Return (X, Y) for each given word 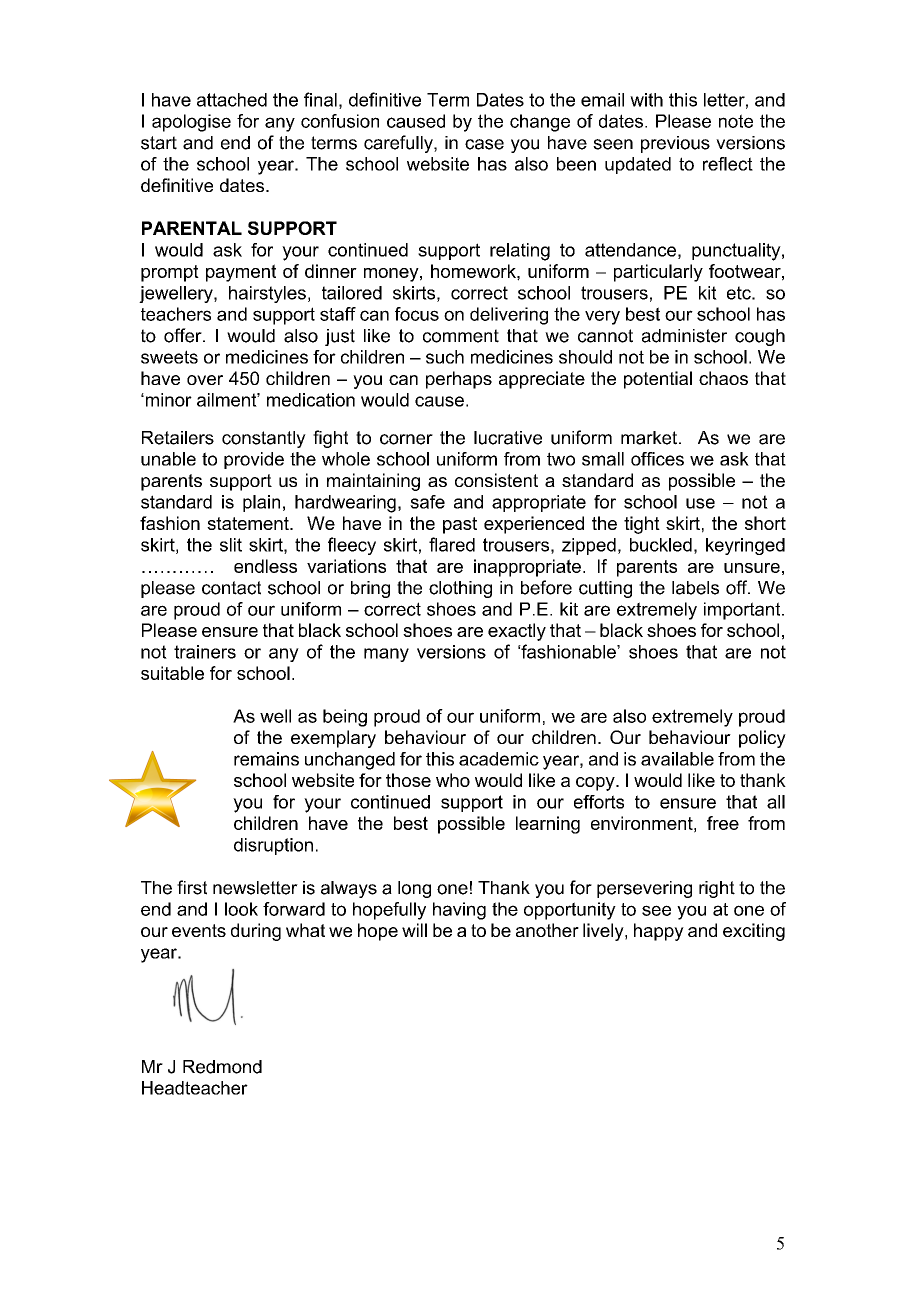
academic (499, 759)
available (677, 759)
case (484, 144)
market (650, 438)
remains (266, 759)
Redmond (222, 1067)
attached (232, 100)
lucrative (508, 438)
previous (675, 144)
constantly (264, 439)
